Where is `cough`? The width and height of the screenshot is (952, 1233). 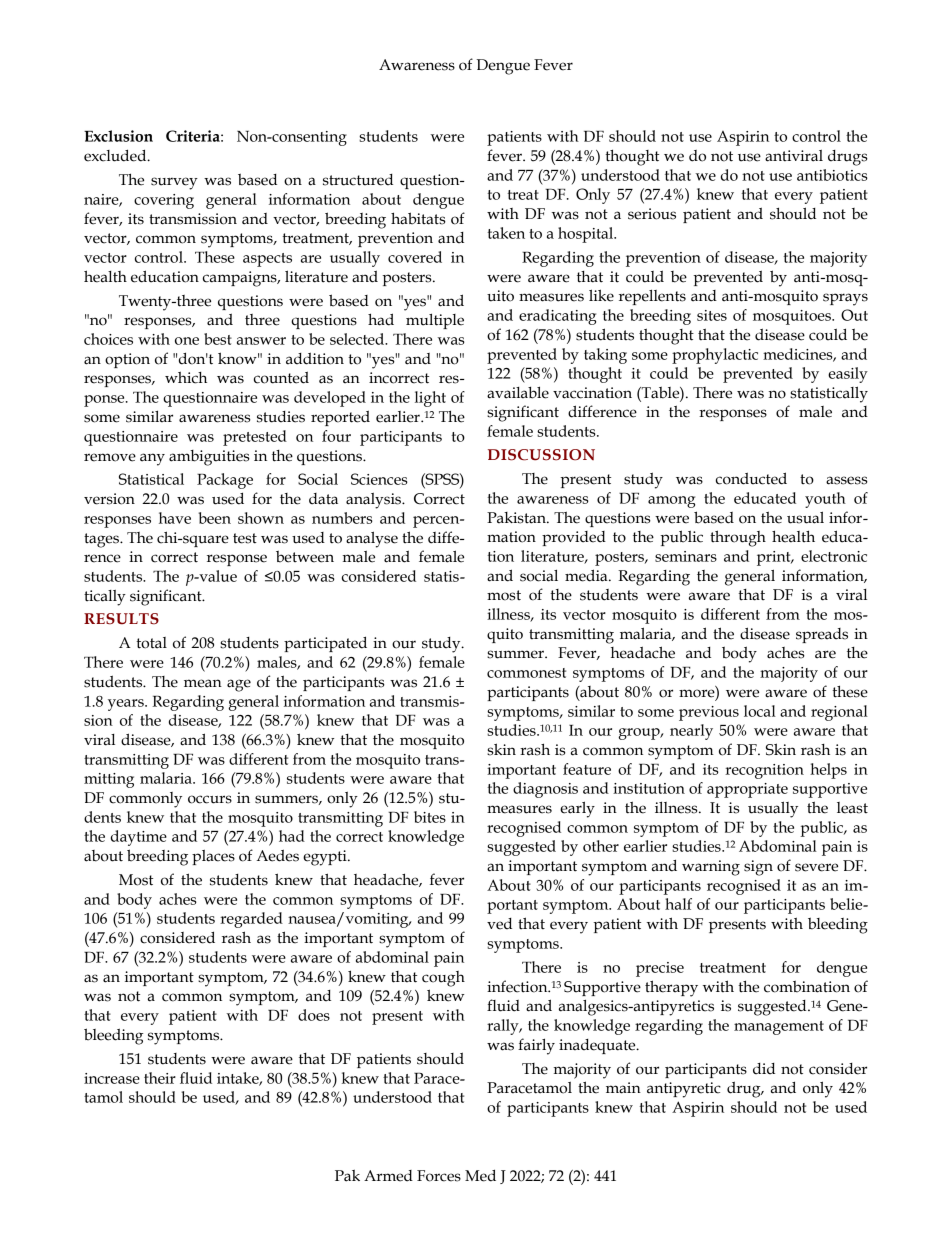 cough is located at coordinates (443, 979).
